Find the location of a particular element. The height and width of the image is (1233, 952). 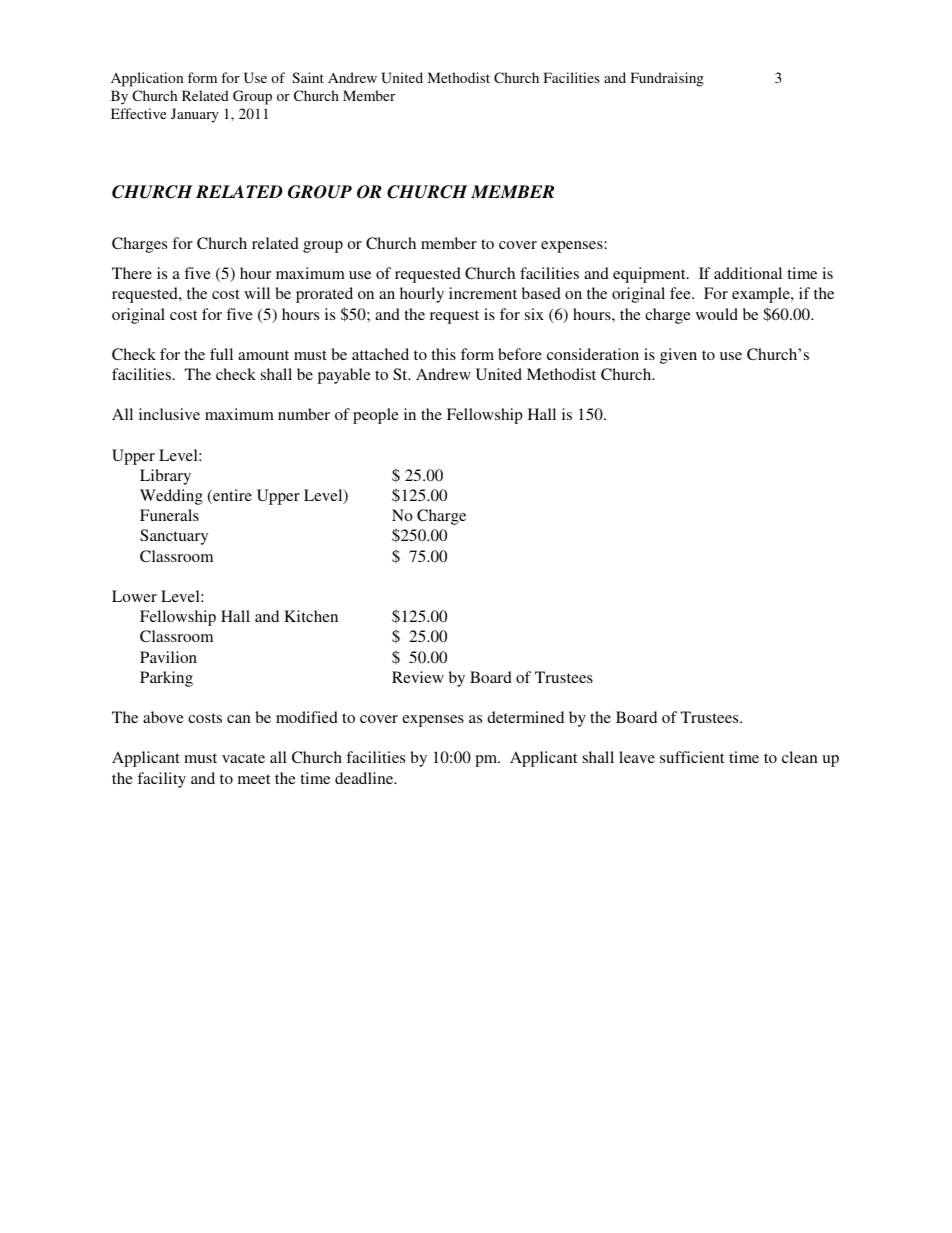

Kitchen is located at coordinates (311, 616).
